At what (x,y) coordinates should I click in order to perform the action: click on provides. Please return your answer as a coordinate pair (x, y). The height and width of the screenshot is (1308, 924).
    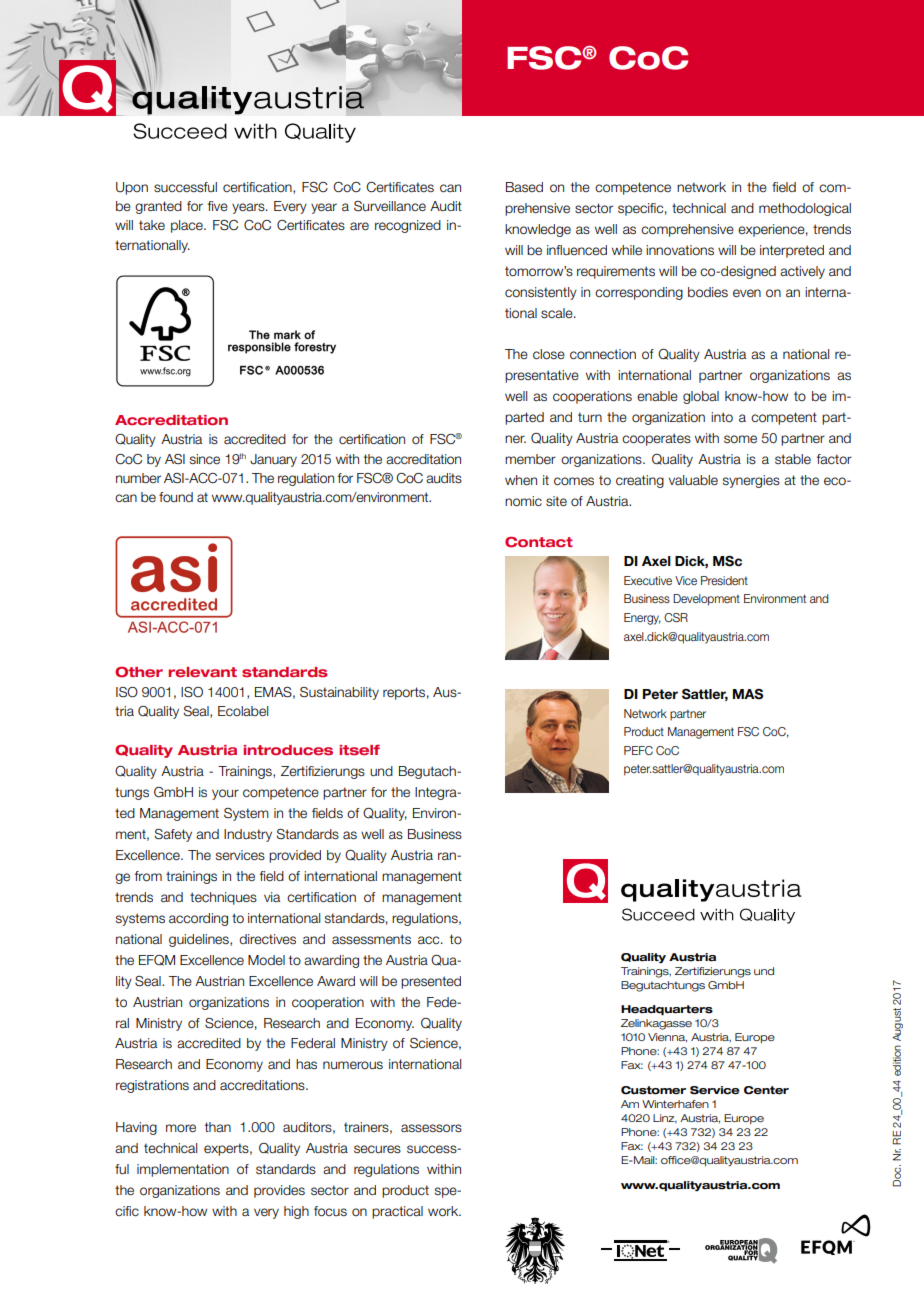
    Looking at the image, I should click on (279, 1191).
